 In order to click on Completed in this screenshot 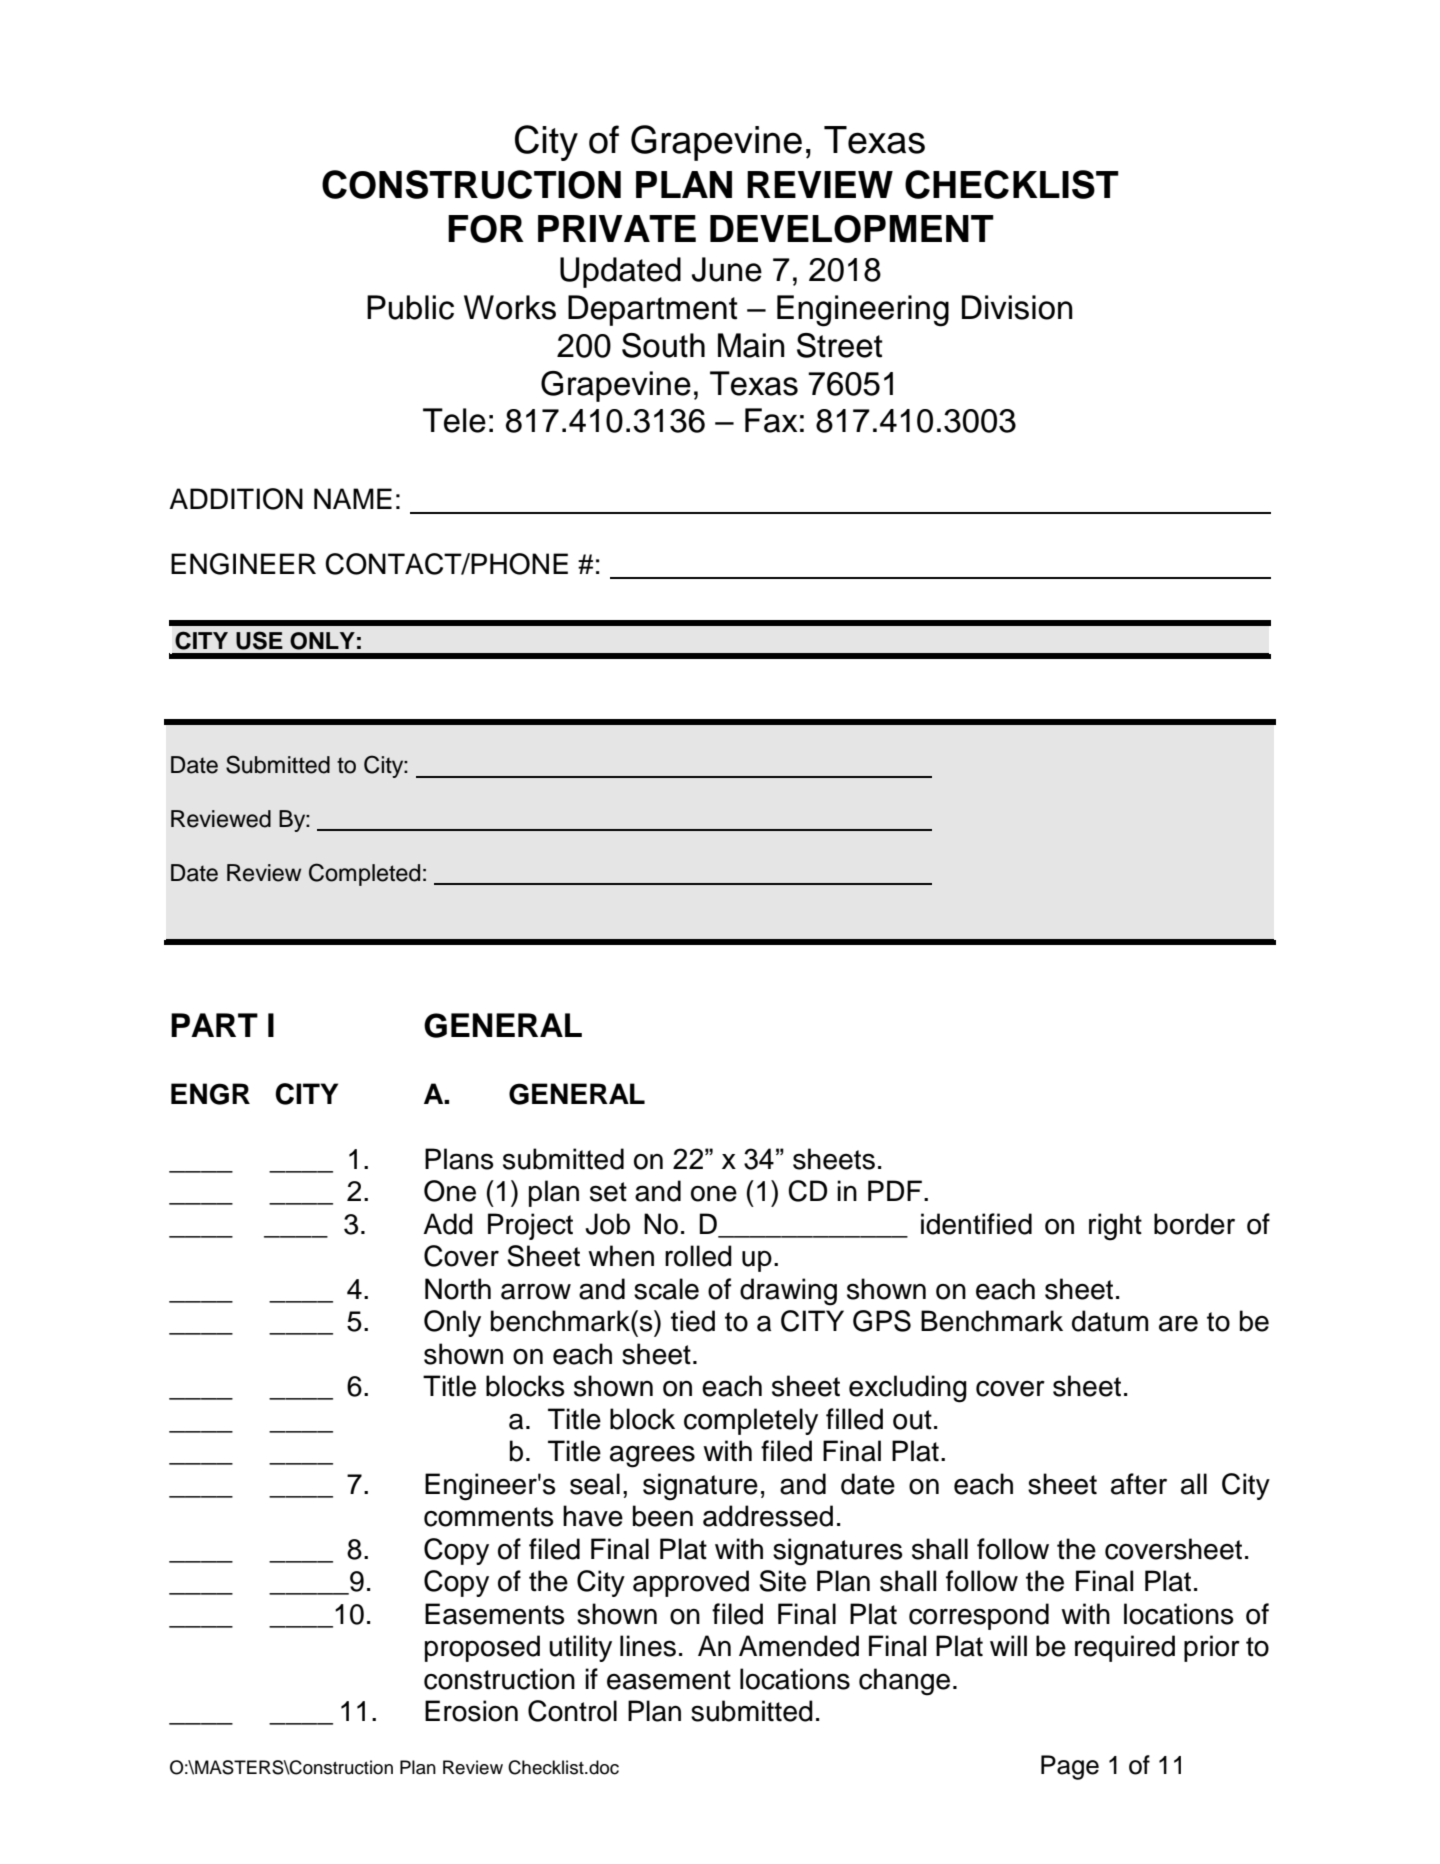, I will do `click(364, 874)`.
